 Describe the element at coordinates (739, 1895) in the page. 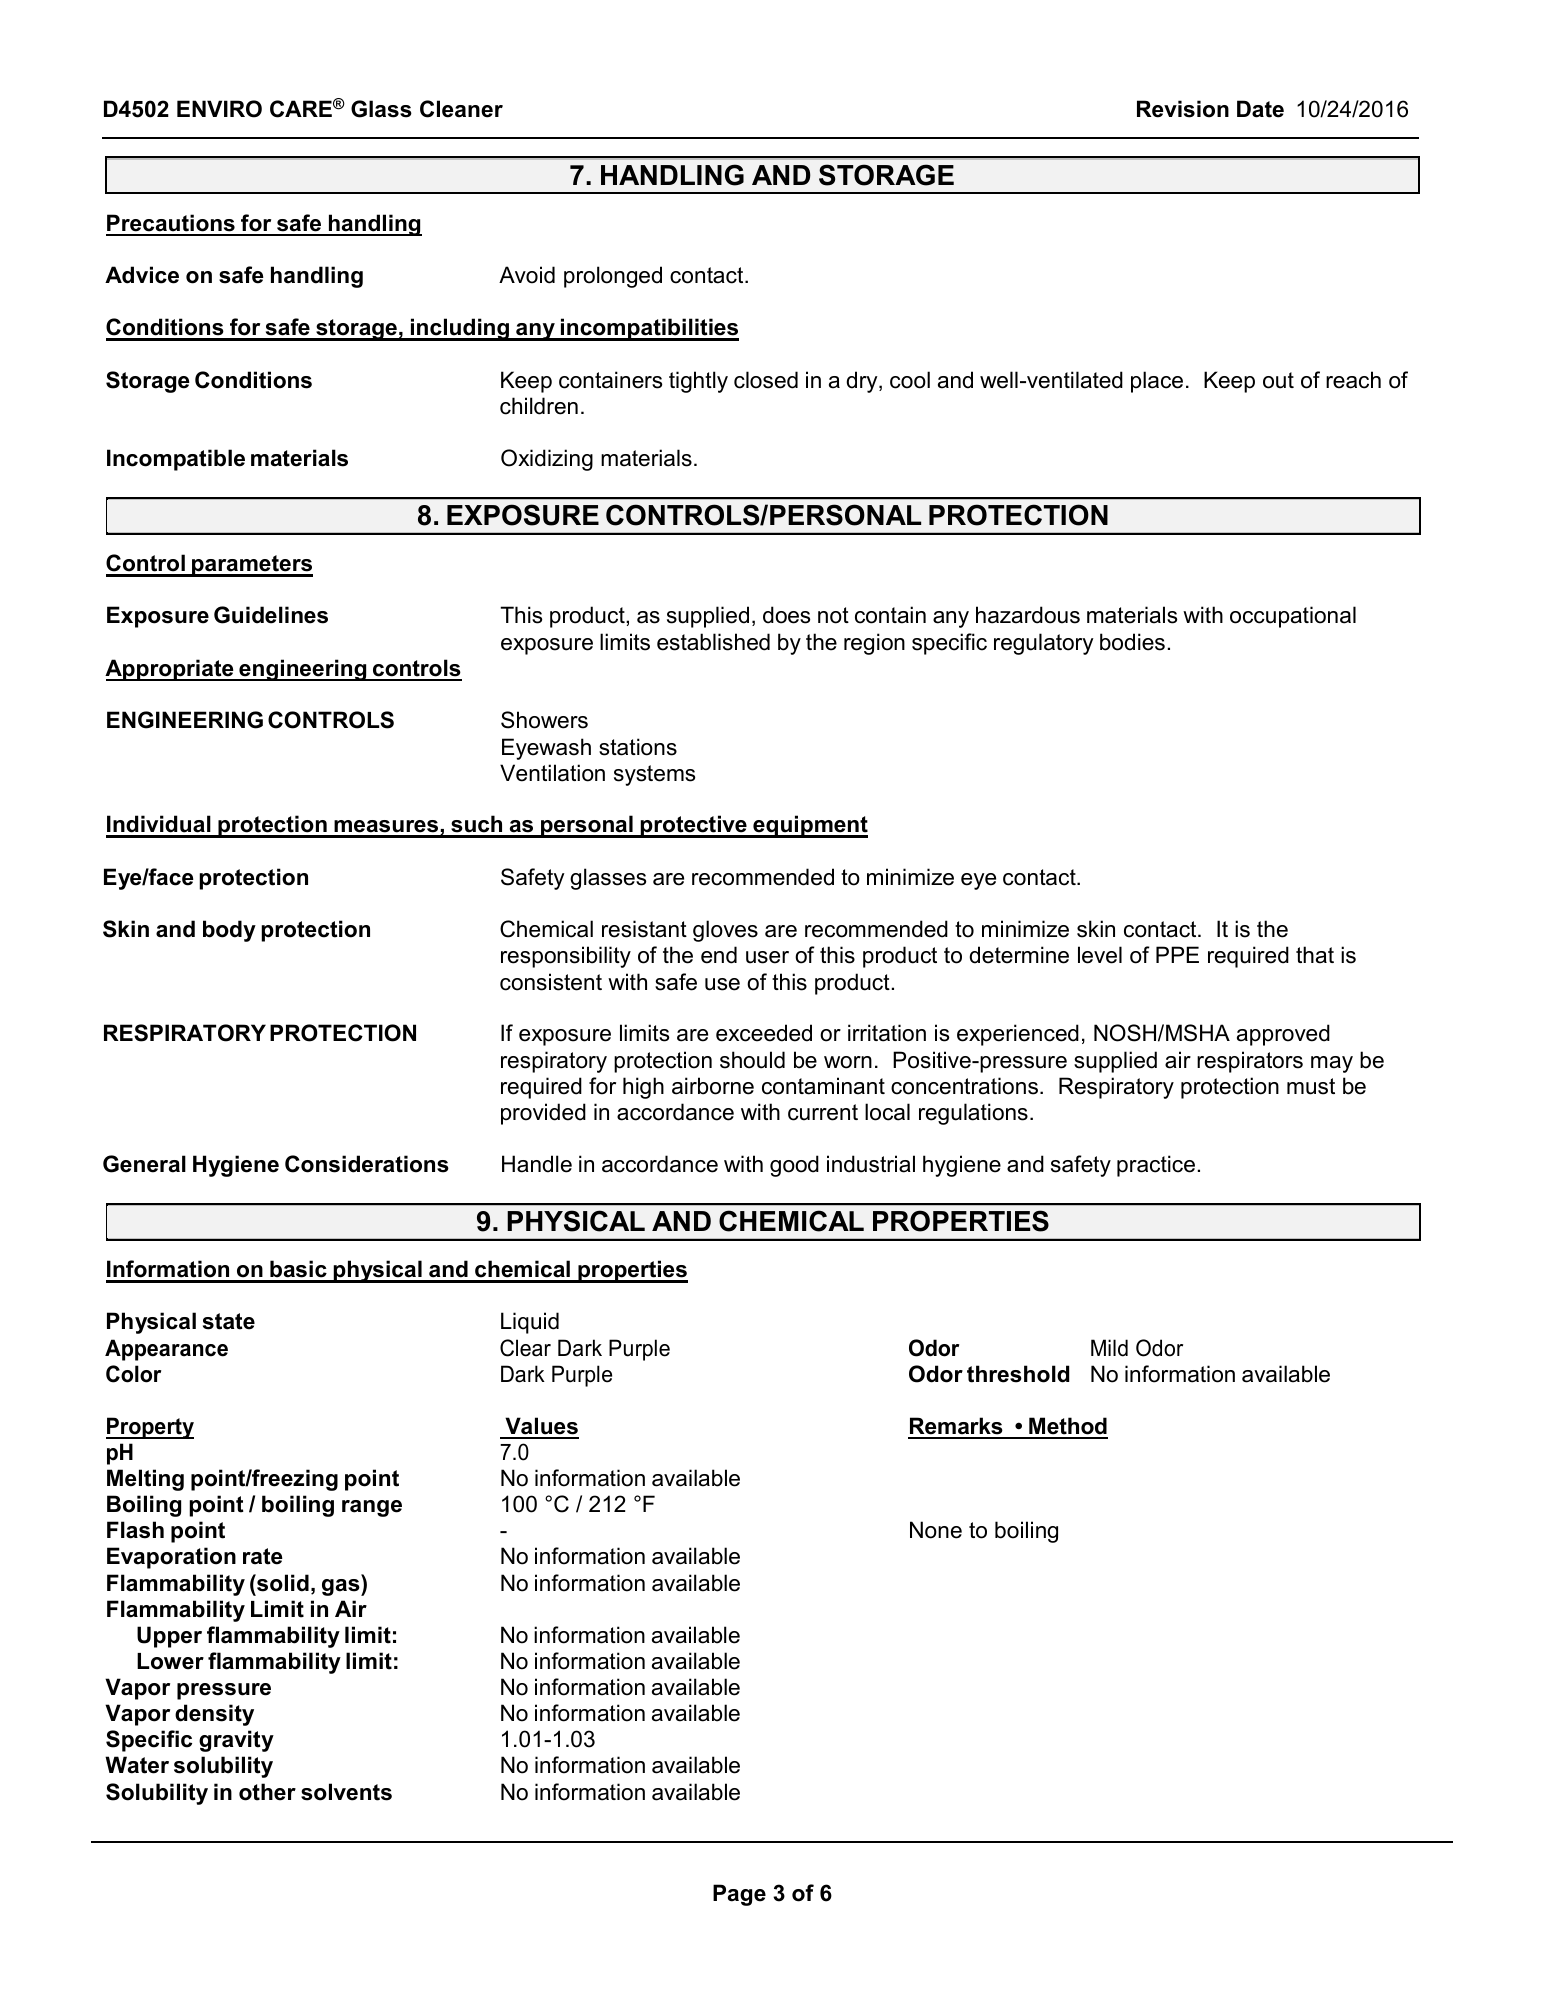

I see `Page` at that location.
